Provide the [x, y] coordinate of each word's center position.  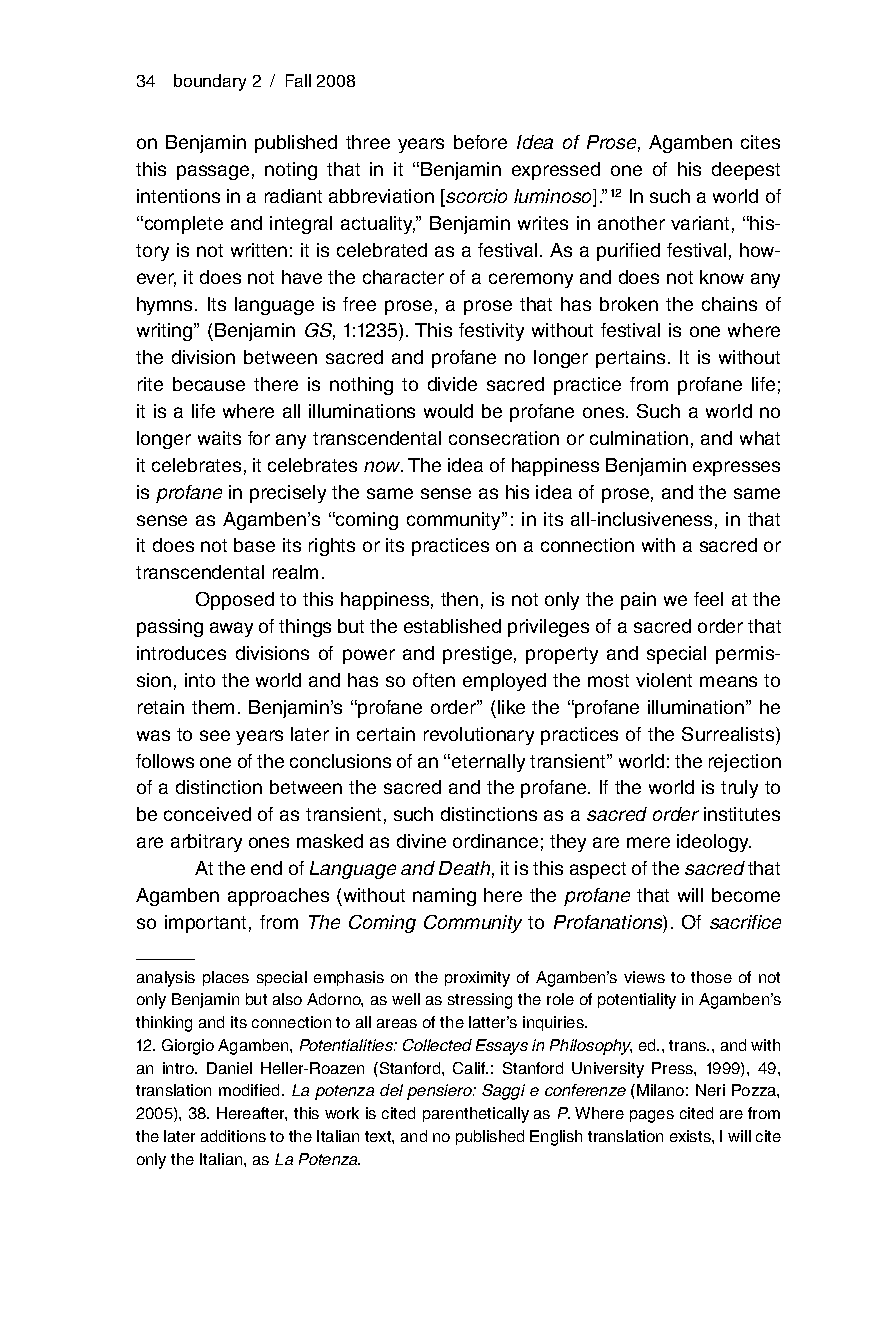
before [480, 142]
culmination [639, 438]
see [215, 735]
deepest [746, 171]
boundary [210, 82]
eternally [488, 763]
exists [691, 1136]
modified [251, 1090]
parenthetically [476, 1115]
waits [219, 438]
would [448, 411]
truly [739, 789]
